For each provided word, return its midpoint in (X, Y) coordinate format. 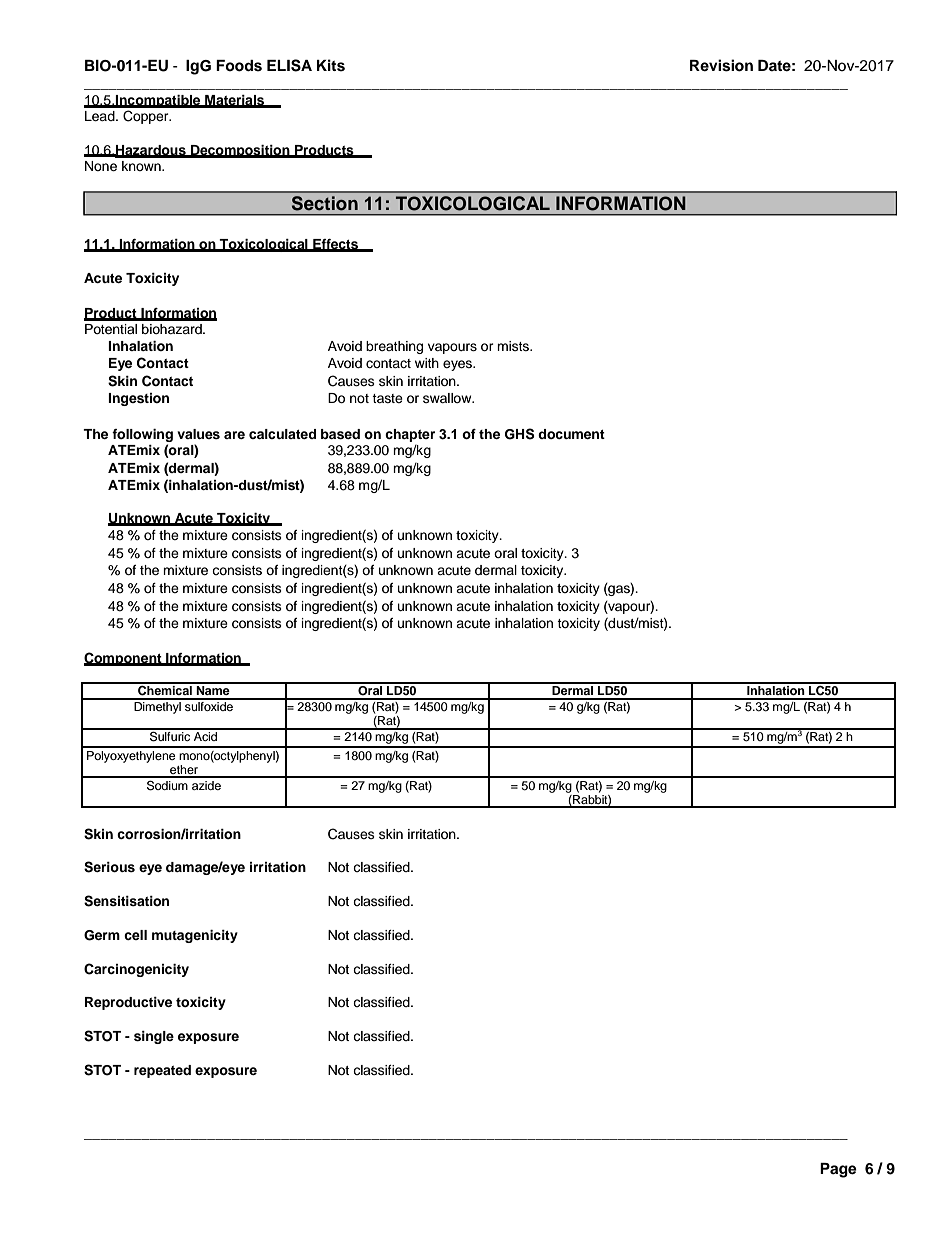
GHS (520, 434)
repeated (162, 1071)
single (154, 1037)
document (571, 434)
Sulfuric (170, 735)
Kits (331, 65)
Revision (721, 65)
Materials (235, 101)
